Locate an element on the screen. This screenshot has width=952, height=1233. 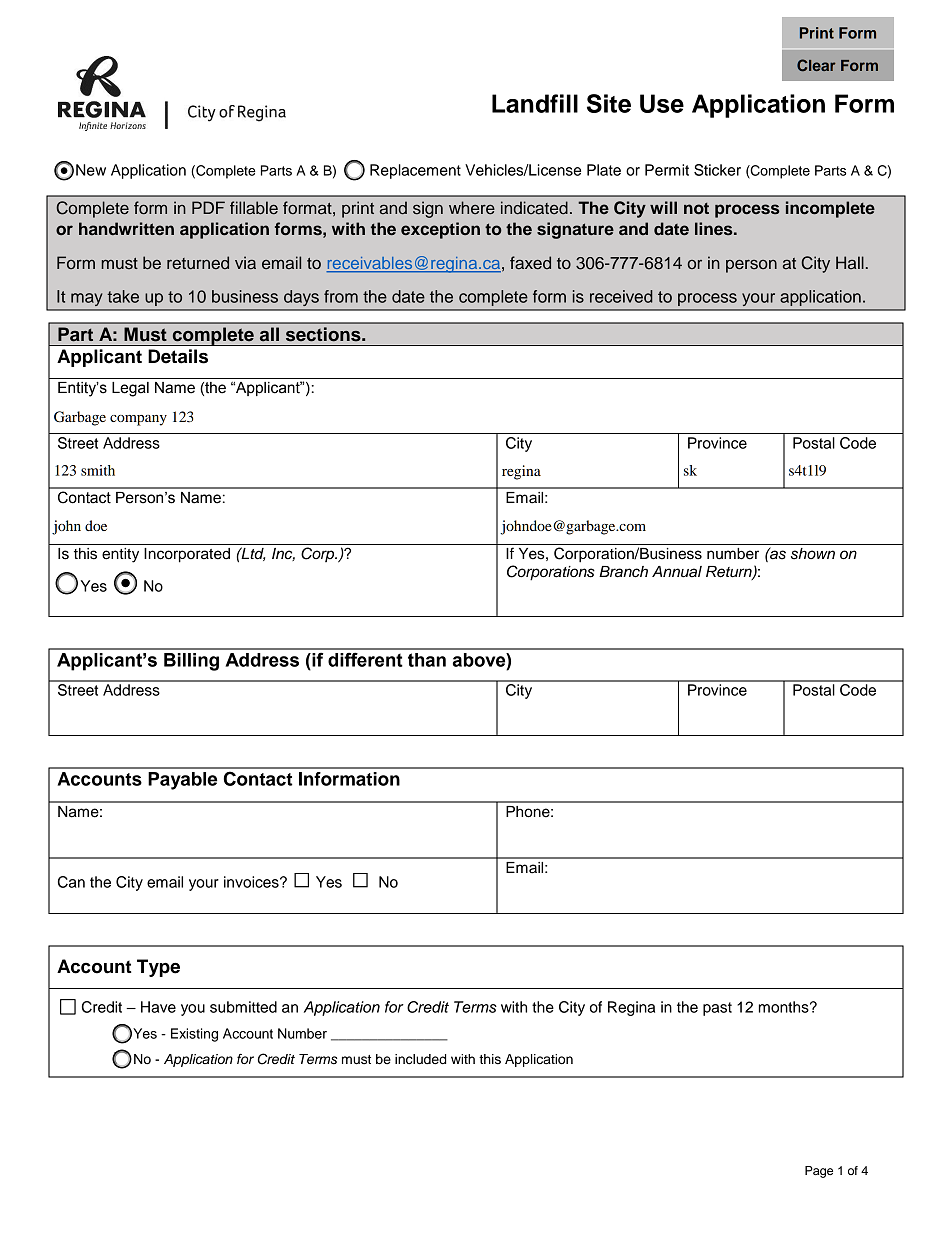
Existing is located at coordinates (194, 1035).
